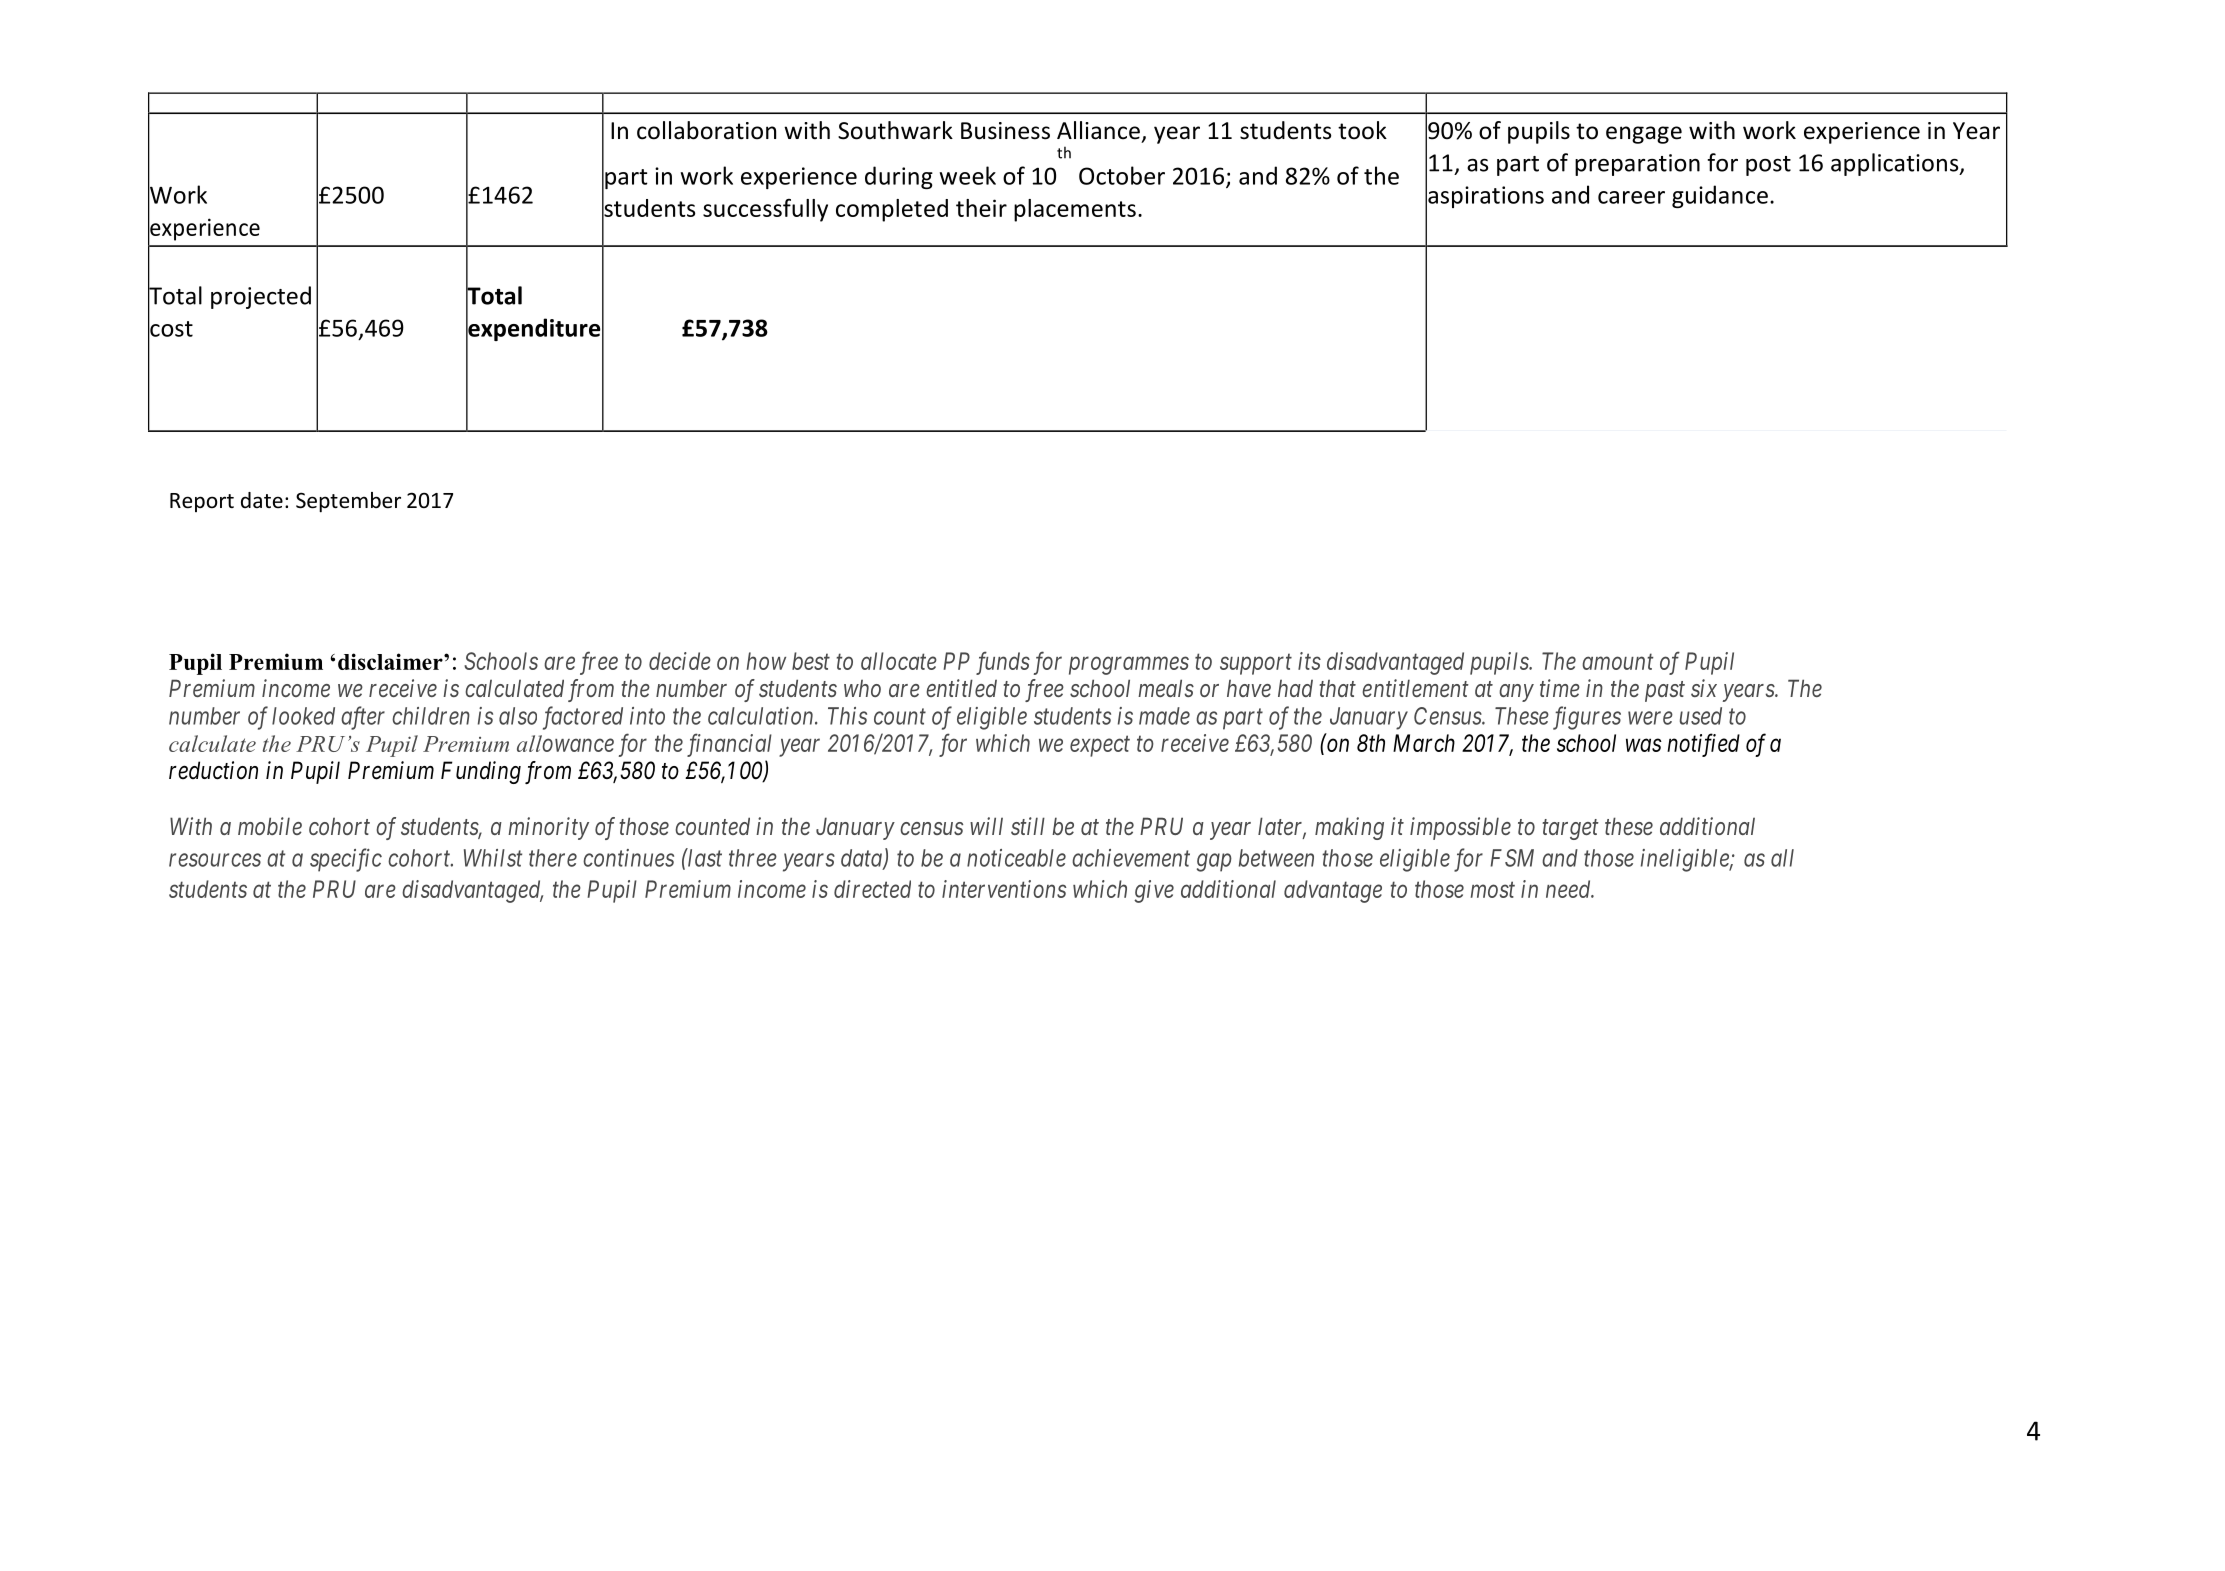 The width and height of the screenshot is (2225, 1571). I want to click on Business, so click(1005, 131).
